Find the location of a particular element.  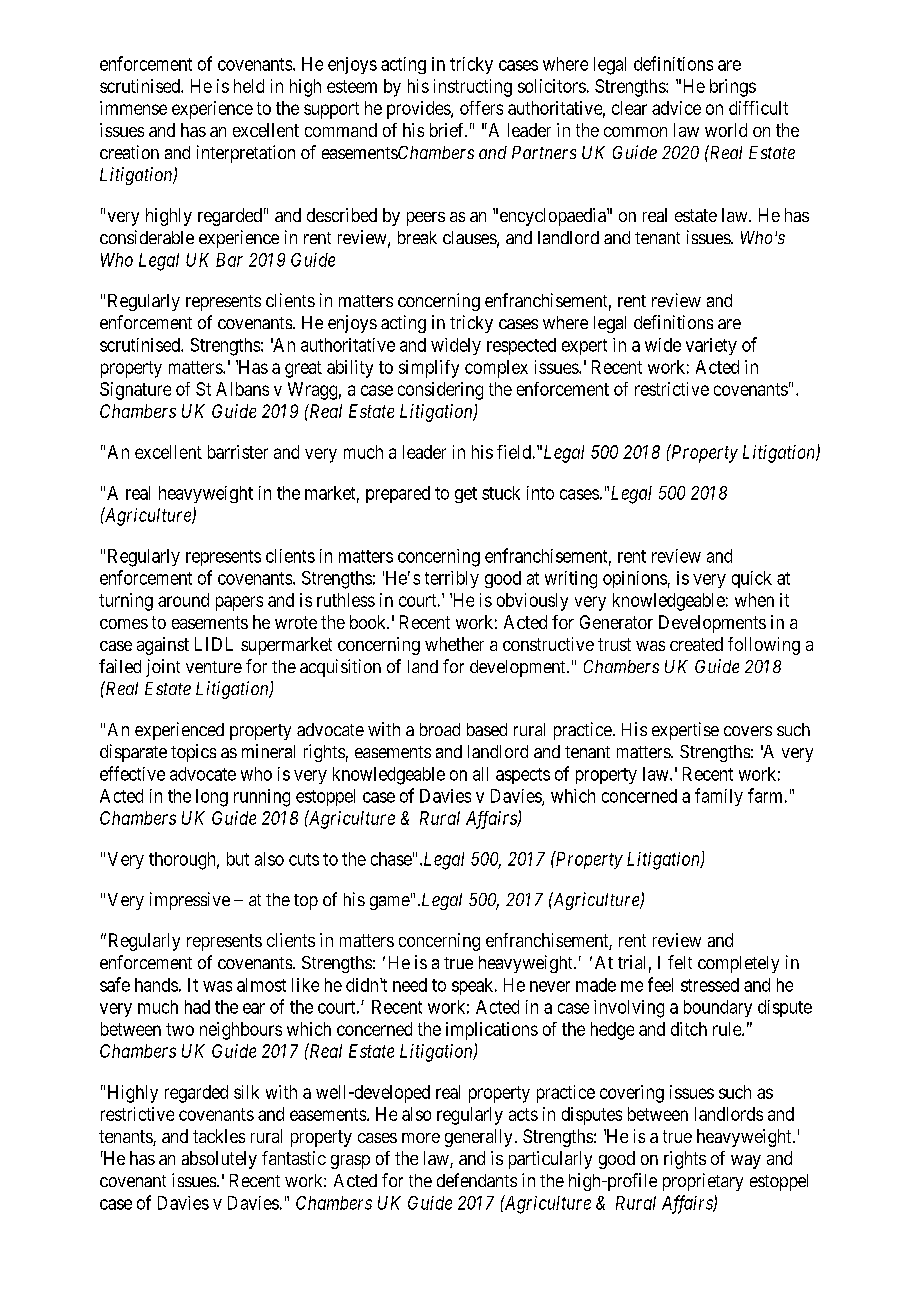

family is located at coordinates (719, 797).
